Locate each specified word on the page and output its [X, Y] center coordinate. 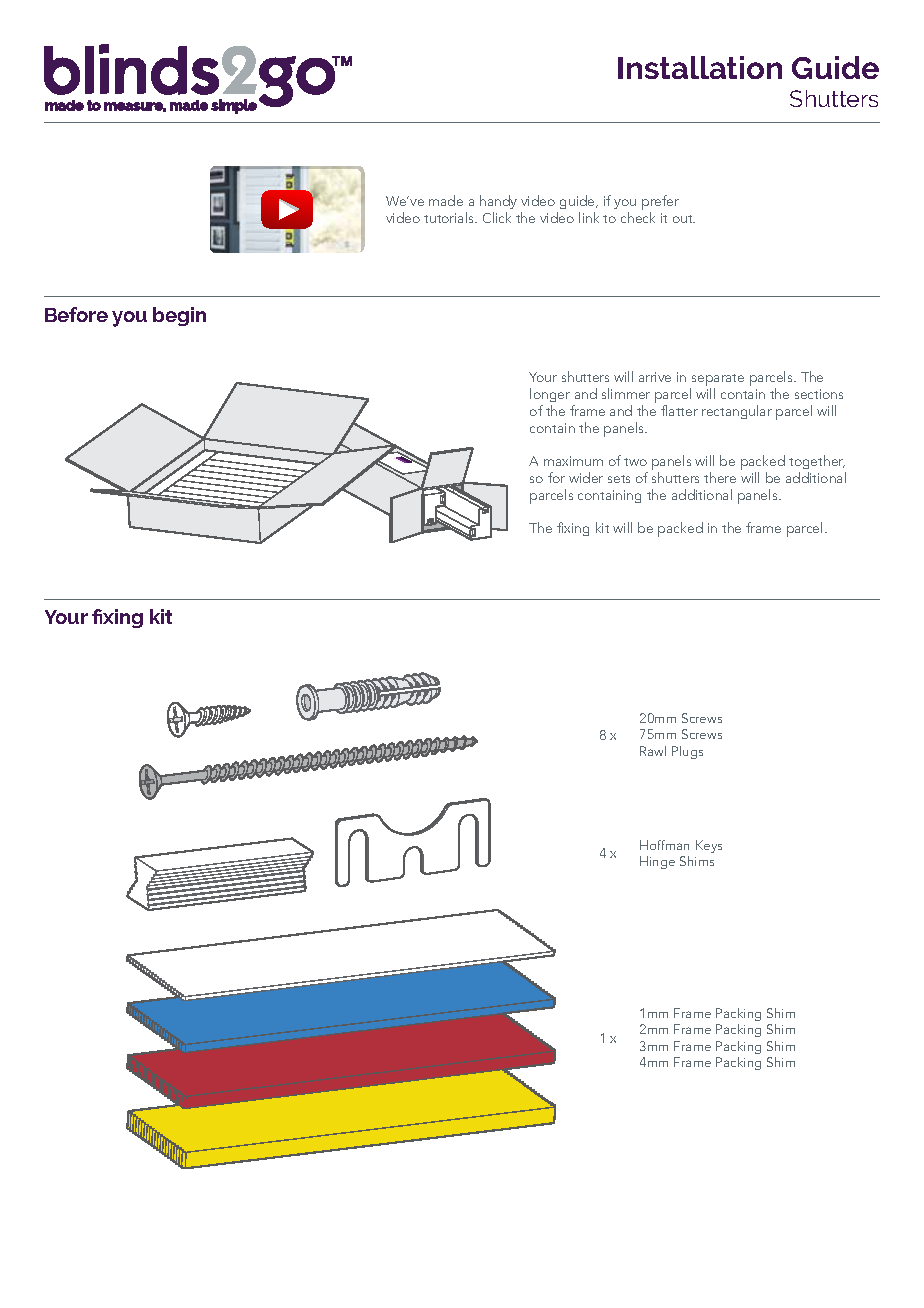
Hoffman [664, 845]
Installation [700, 67]
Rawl [653, 751]
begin [179, 316]
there [720, 477]
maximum [573, 461]
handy [498, 204]
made [446, 200]
